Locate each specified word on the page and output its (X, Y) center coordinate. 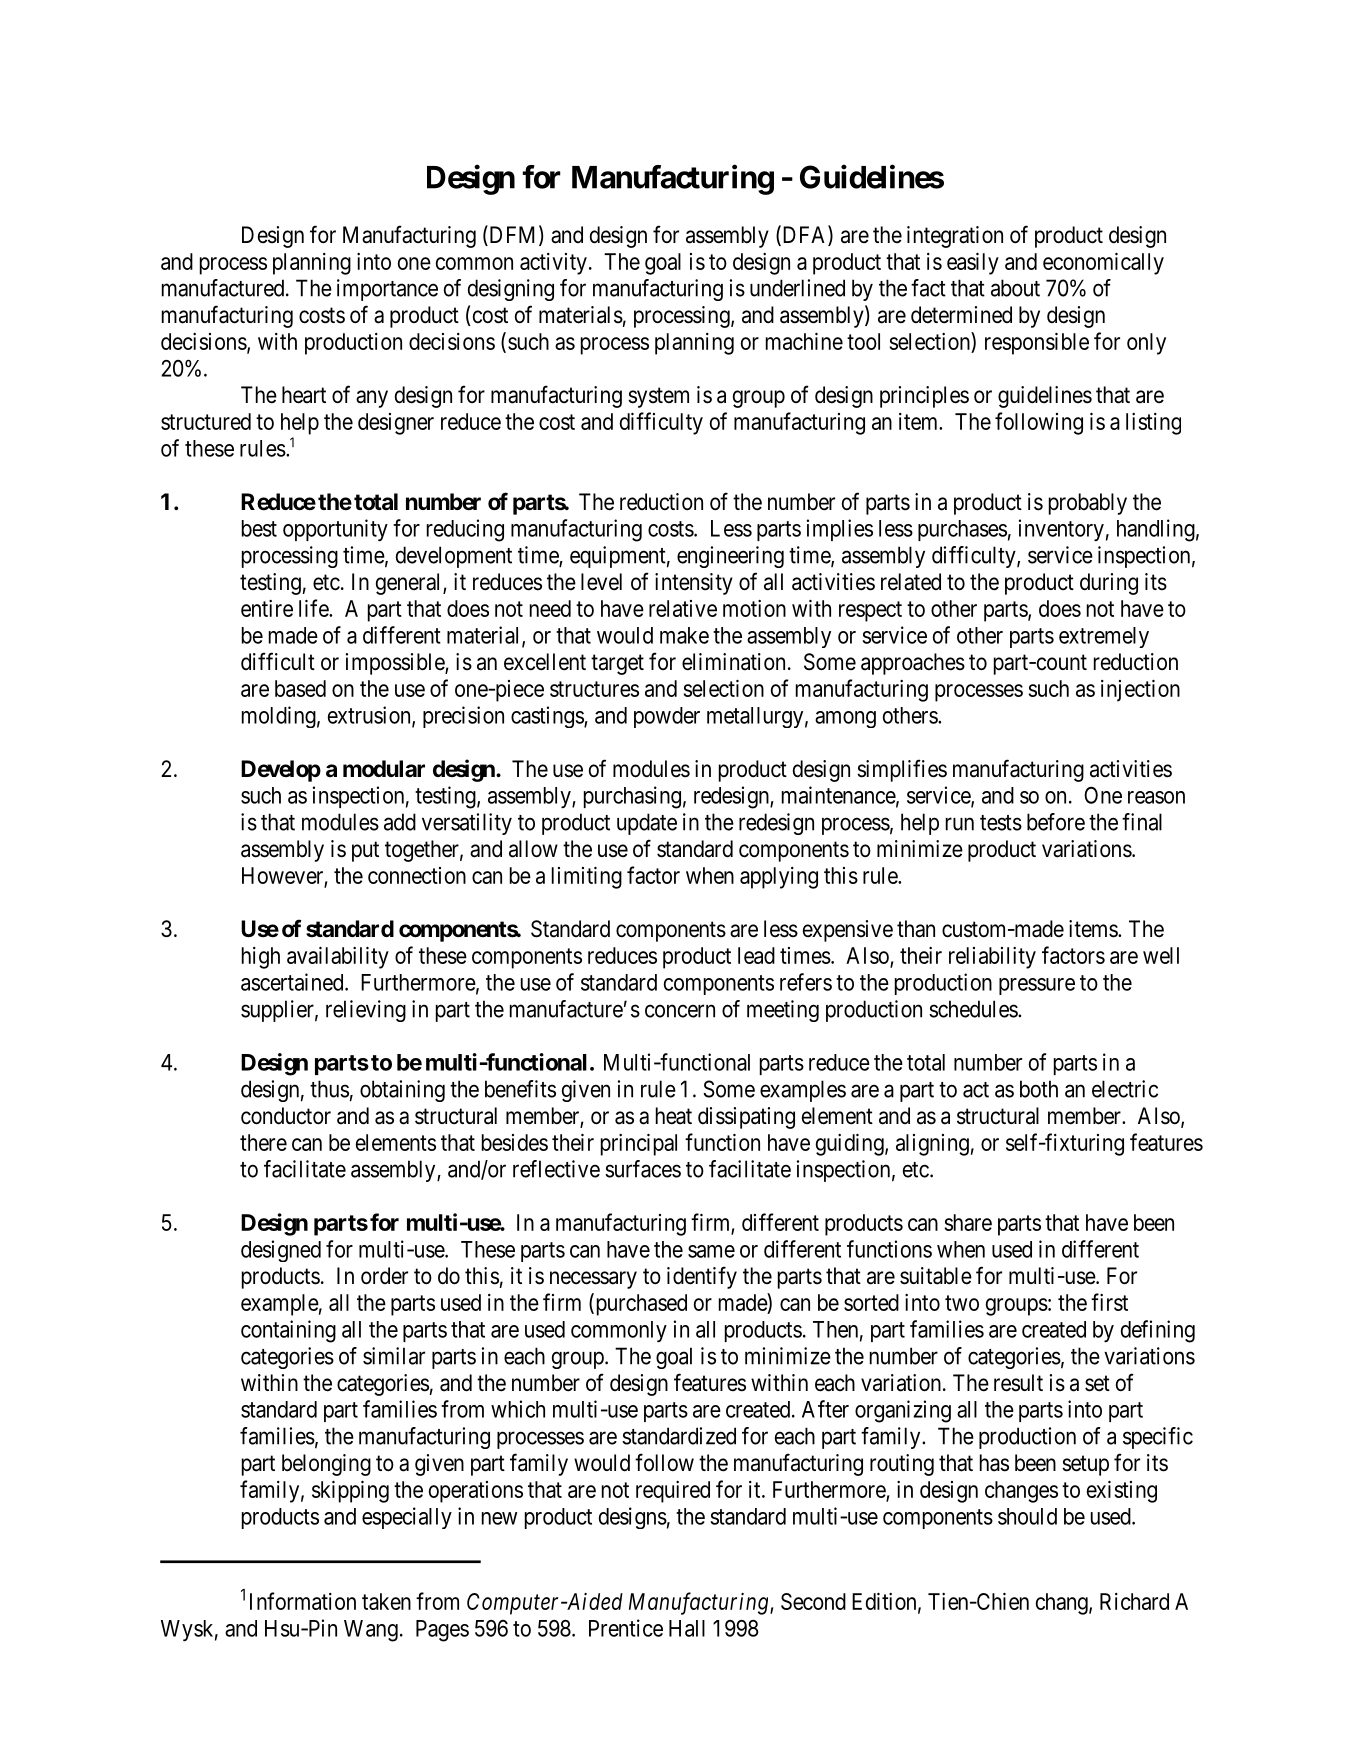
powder (667, 717)
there (263, 1142)
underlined (797, 288)
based (300, 688)
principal (639, 1145)
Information (303, 1601)
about (1015, 288)
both (1039, 1089)
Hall (687, 1628)
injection (1140, 691)
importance (387, 290)
